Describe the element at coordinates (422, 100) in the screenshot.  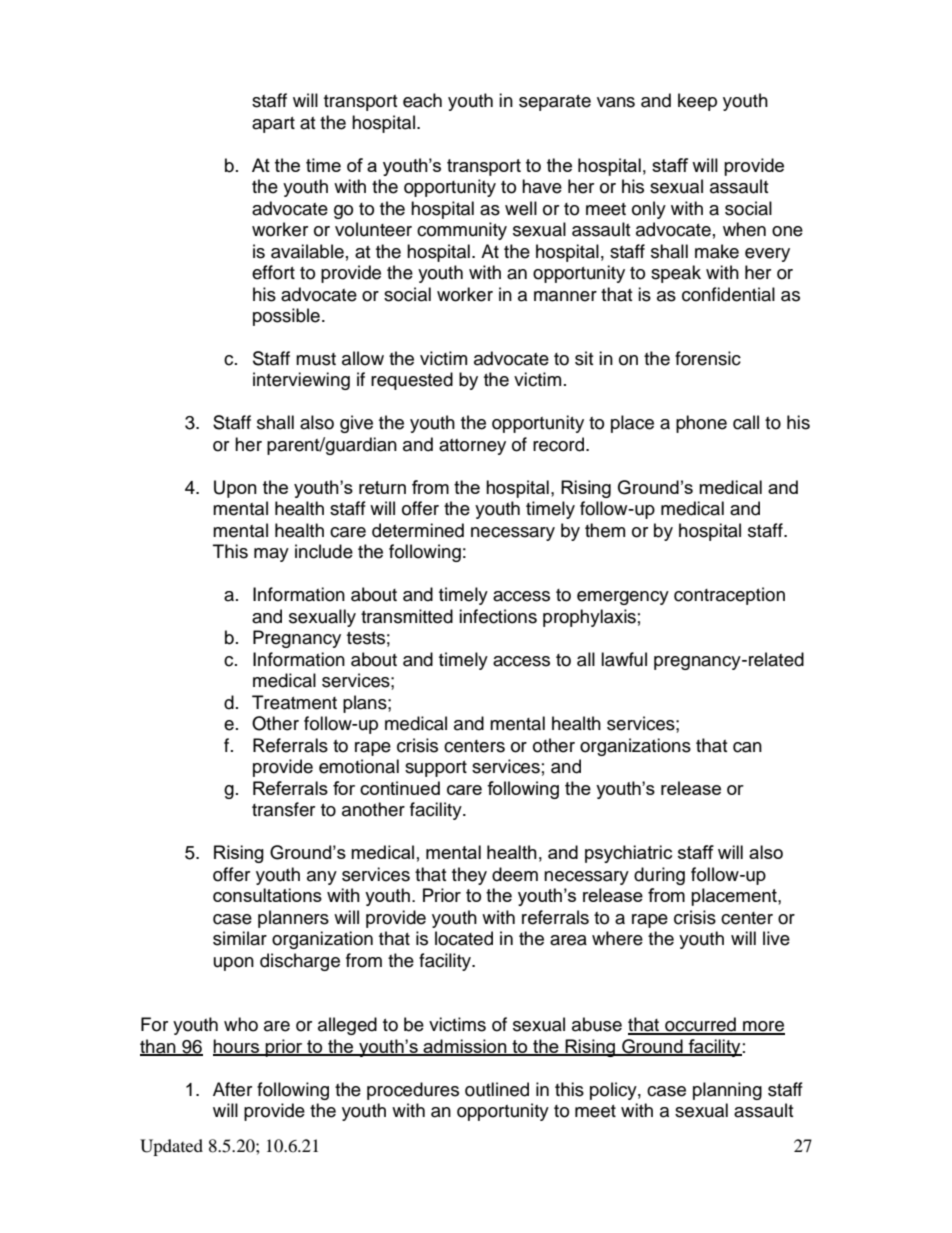
I see `each` at that location.
